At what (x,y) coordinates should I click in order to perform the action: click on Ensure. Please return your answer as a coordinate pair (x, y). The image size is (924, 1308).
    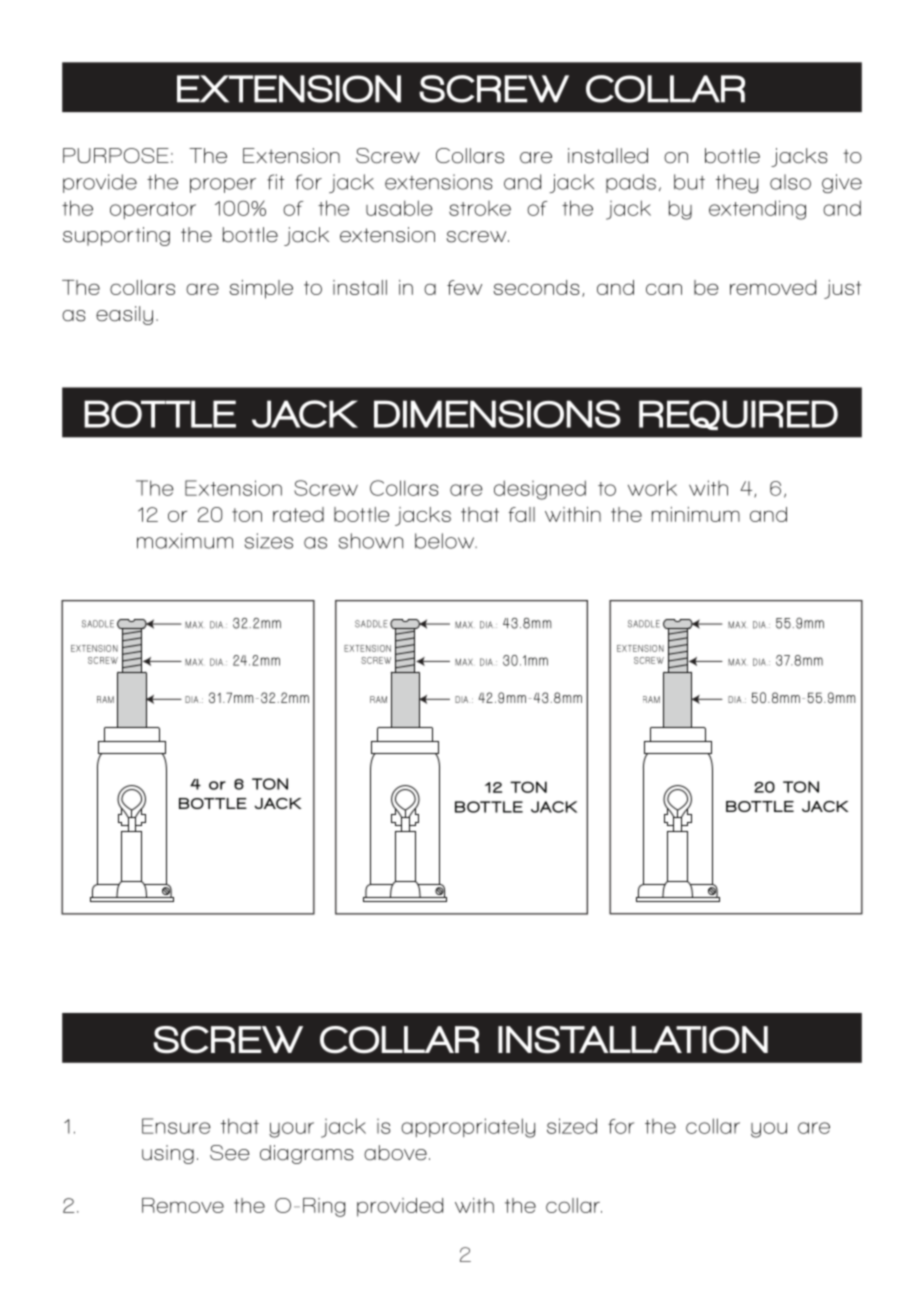
    Looking at the image, I should click on (176, 1126).
